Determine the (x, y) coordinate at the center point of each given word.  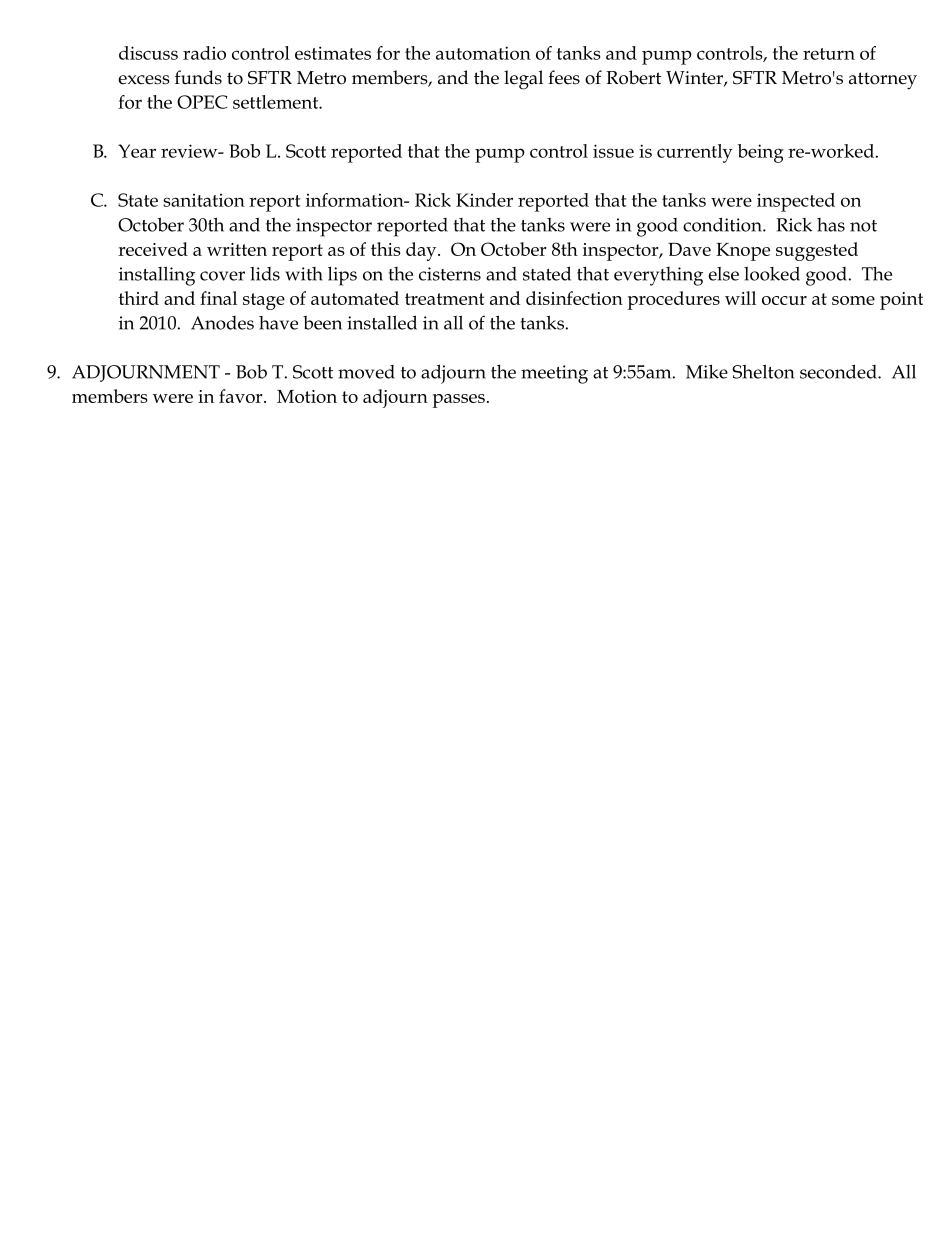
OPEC (202, 102)
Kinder (484, 200)
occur (784, 300)
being (761, 153)
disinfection (574, 298)
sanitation (204, 200)
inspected (796, 202)
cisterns (450, 274)
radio (204, 53)
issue (613, 151)
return (829, 54)
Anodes (222, 323)
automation (483, 53)
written (237, 249)
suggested (817, 251)
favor (242, 396)
